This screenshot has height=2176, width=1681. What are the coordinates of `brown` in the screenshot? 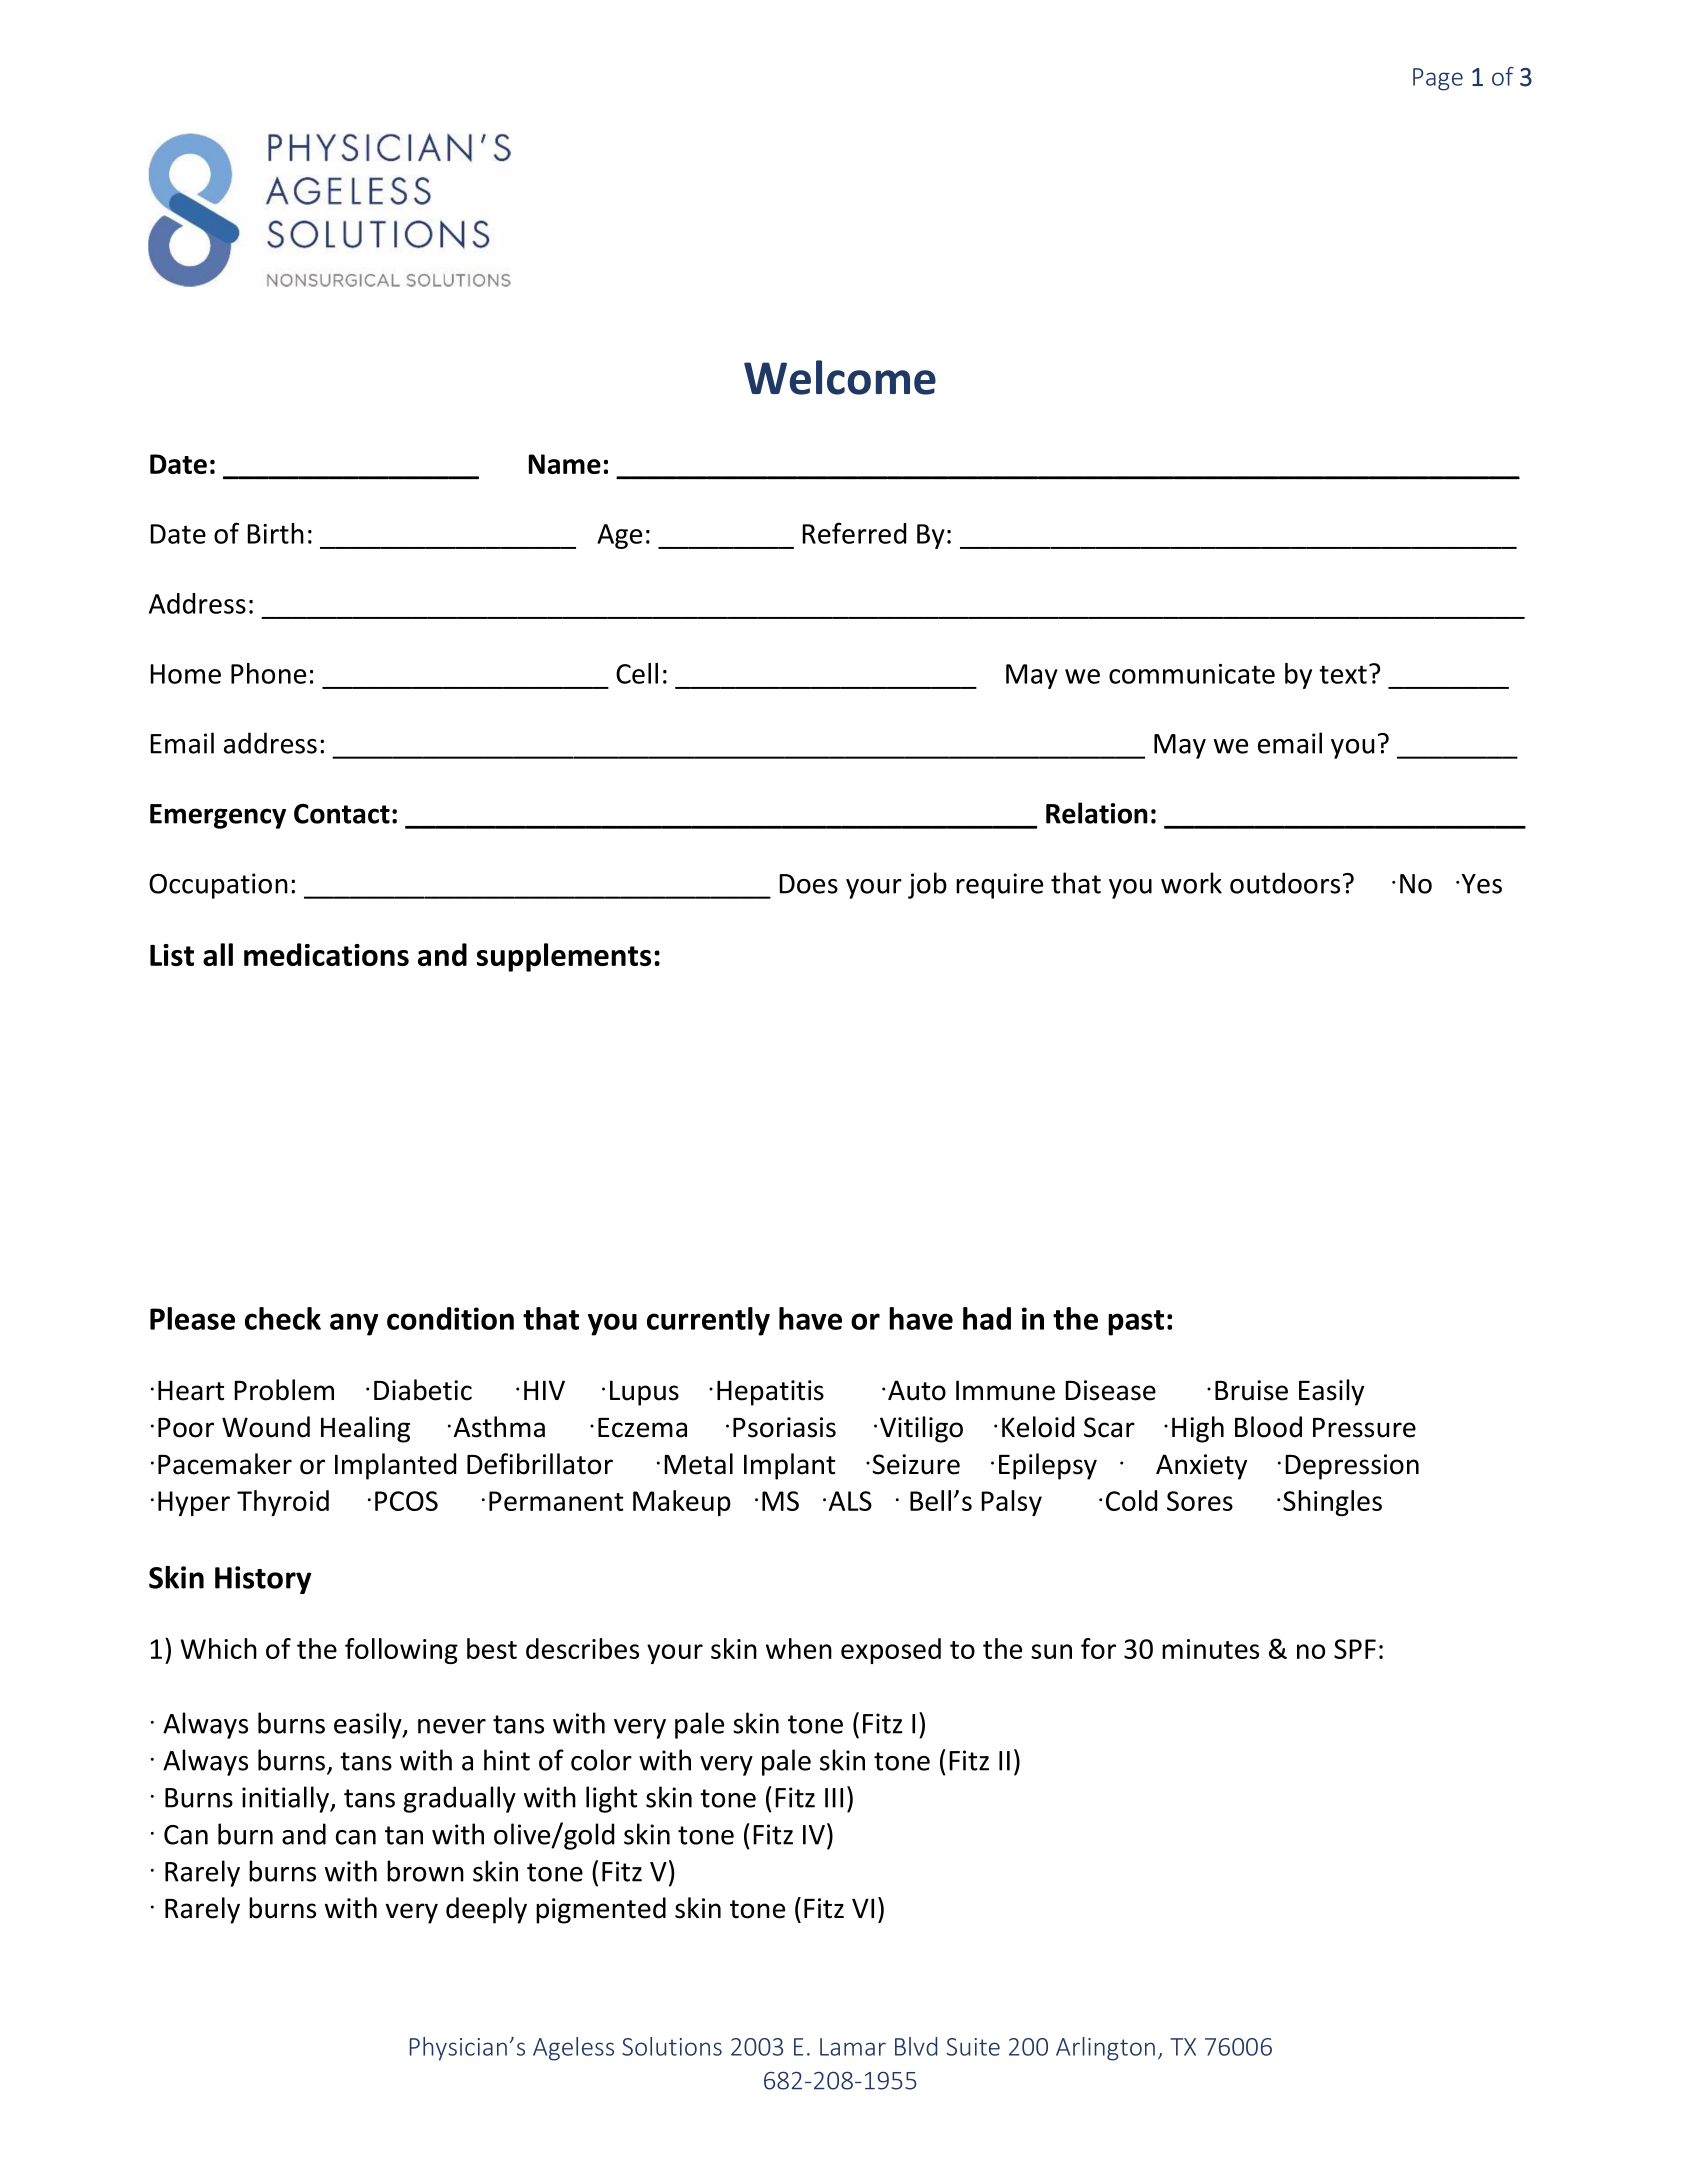 It's located at (425, 1871).
